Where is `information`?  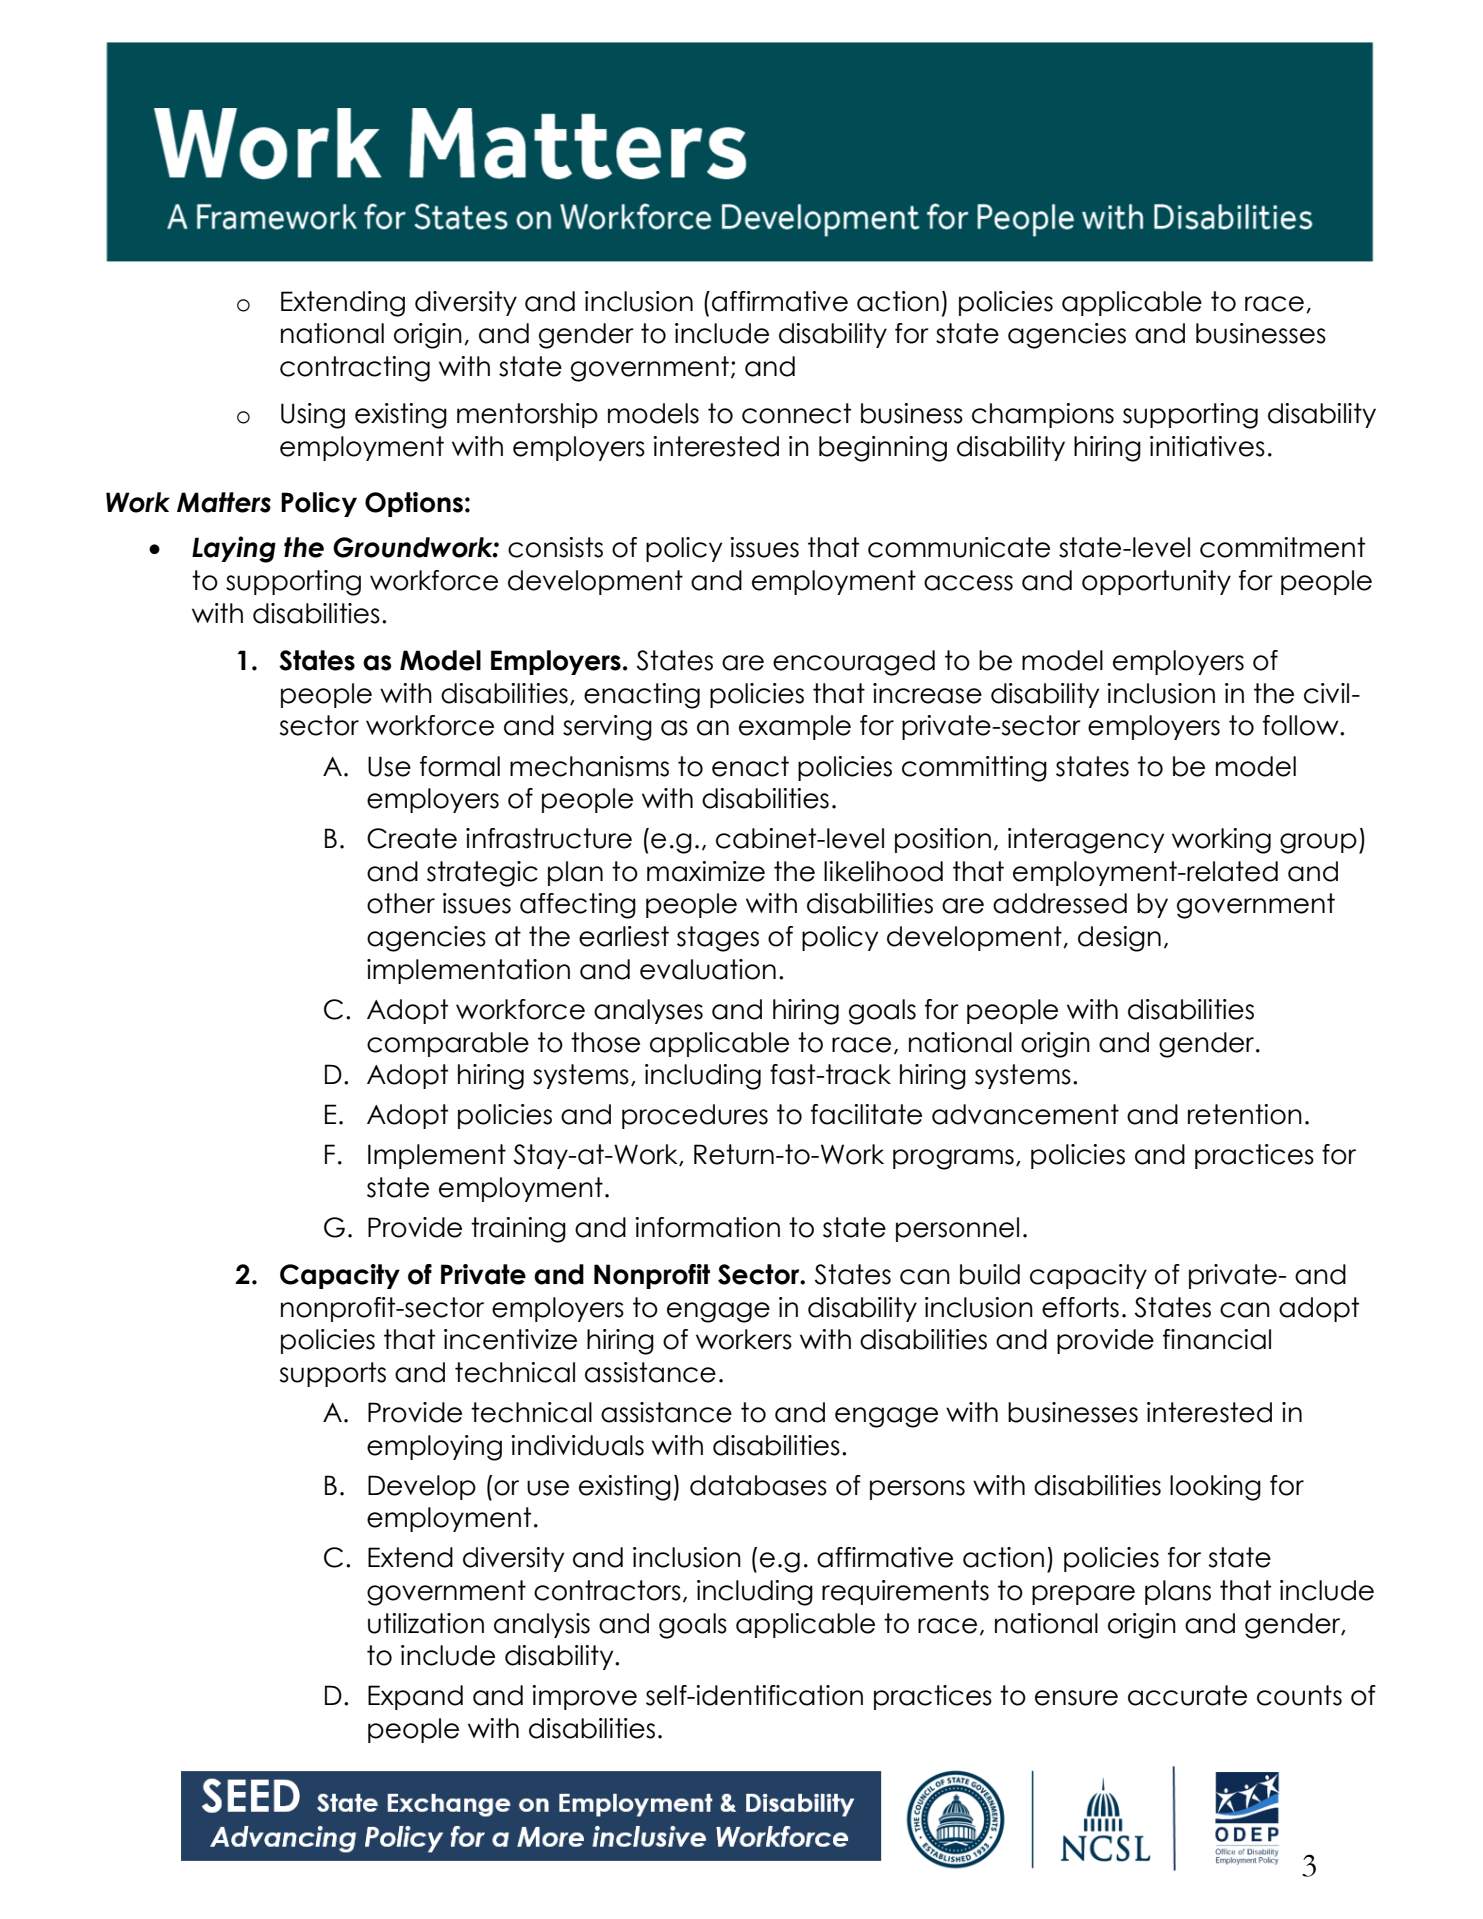
information is located at coordinates (707, 1227).
